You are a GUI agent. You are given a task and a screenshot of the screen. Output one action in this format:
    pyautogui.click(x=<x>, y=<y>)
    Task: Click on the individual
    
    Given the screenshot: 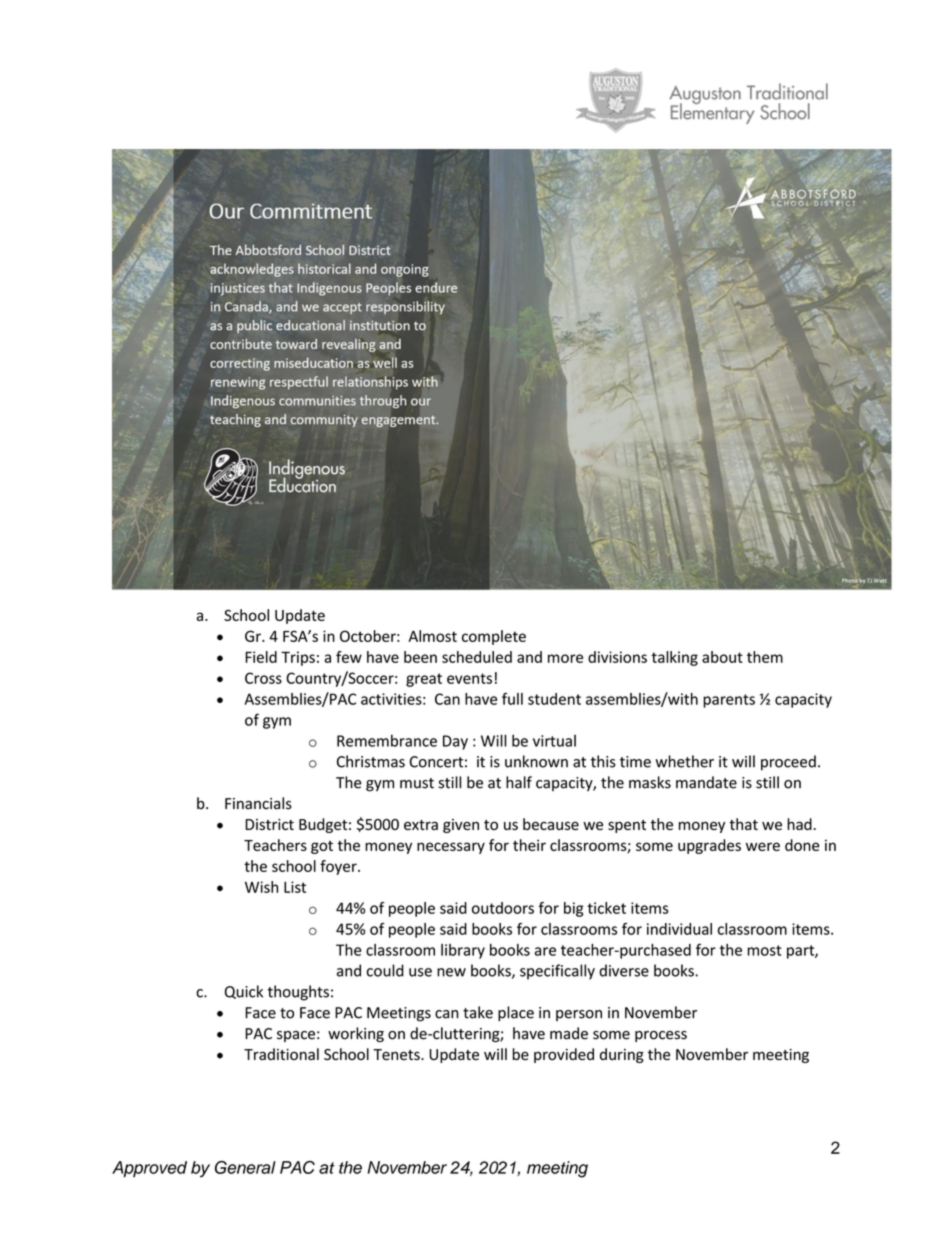 What is the action you would take?
    pyautogui.click(x=679, y=929)
